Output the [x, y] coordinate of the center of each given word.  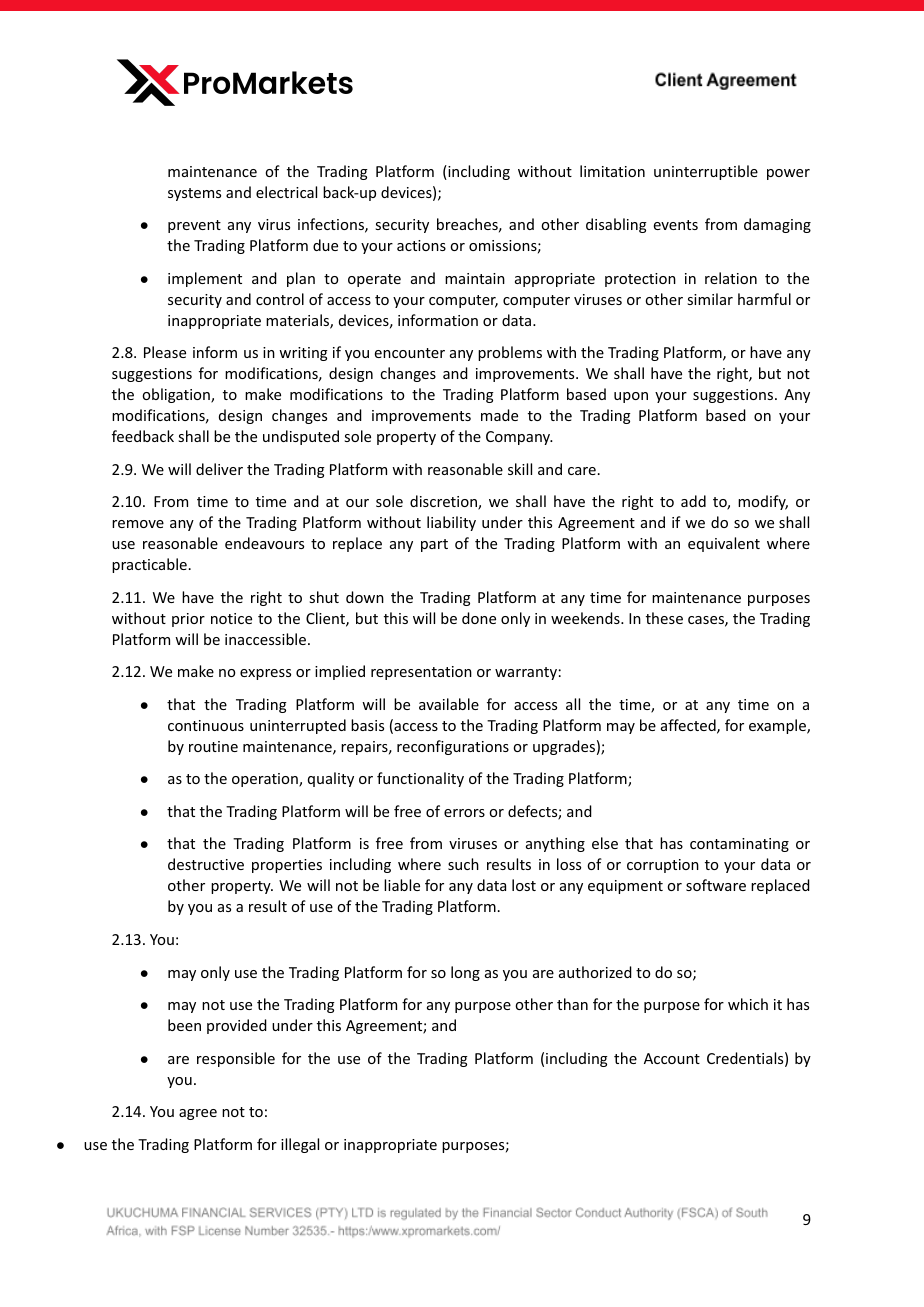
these [664, 618]
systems [194, 194]
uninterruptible [706, 172]
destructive [206, 864]
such [463, 864]
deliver [219, 469]
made [499, 415]
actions [421, 245]
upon [631, 397]
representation [421, 673]
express [265, 674]
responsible [236, 1059]
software [716, 885]
